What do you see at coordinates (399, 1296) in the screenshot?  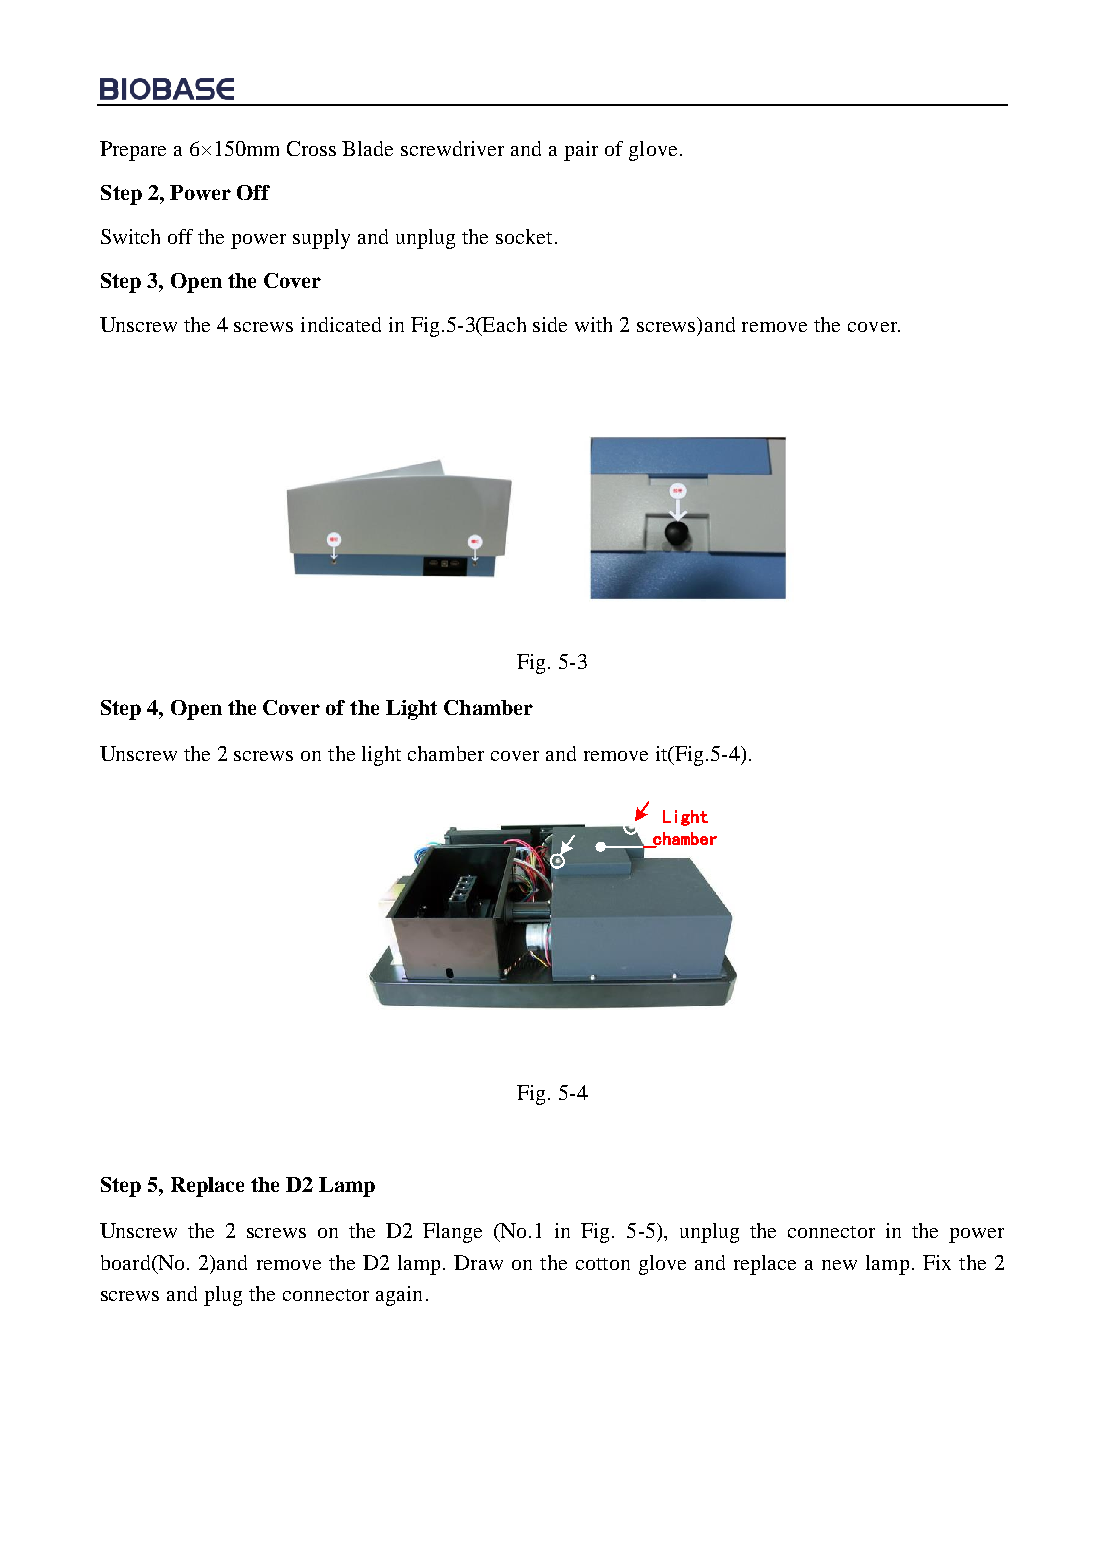 I see `again` at bounding box center [399, 1296].
